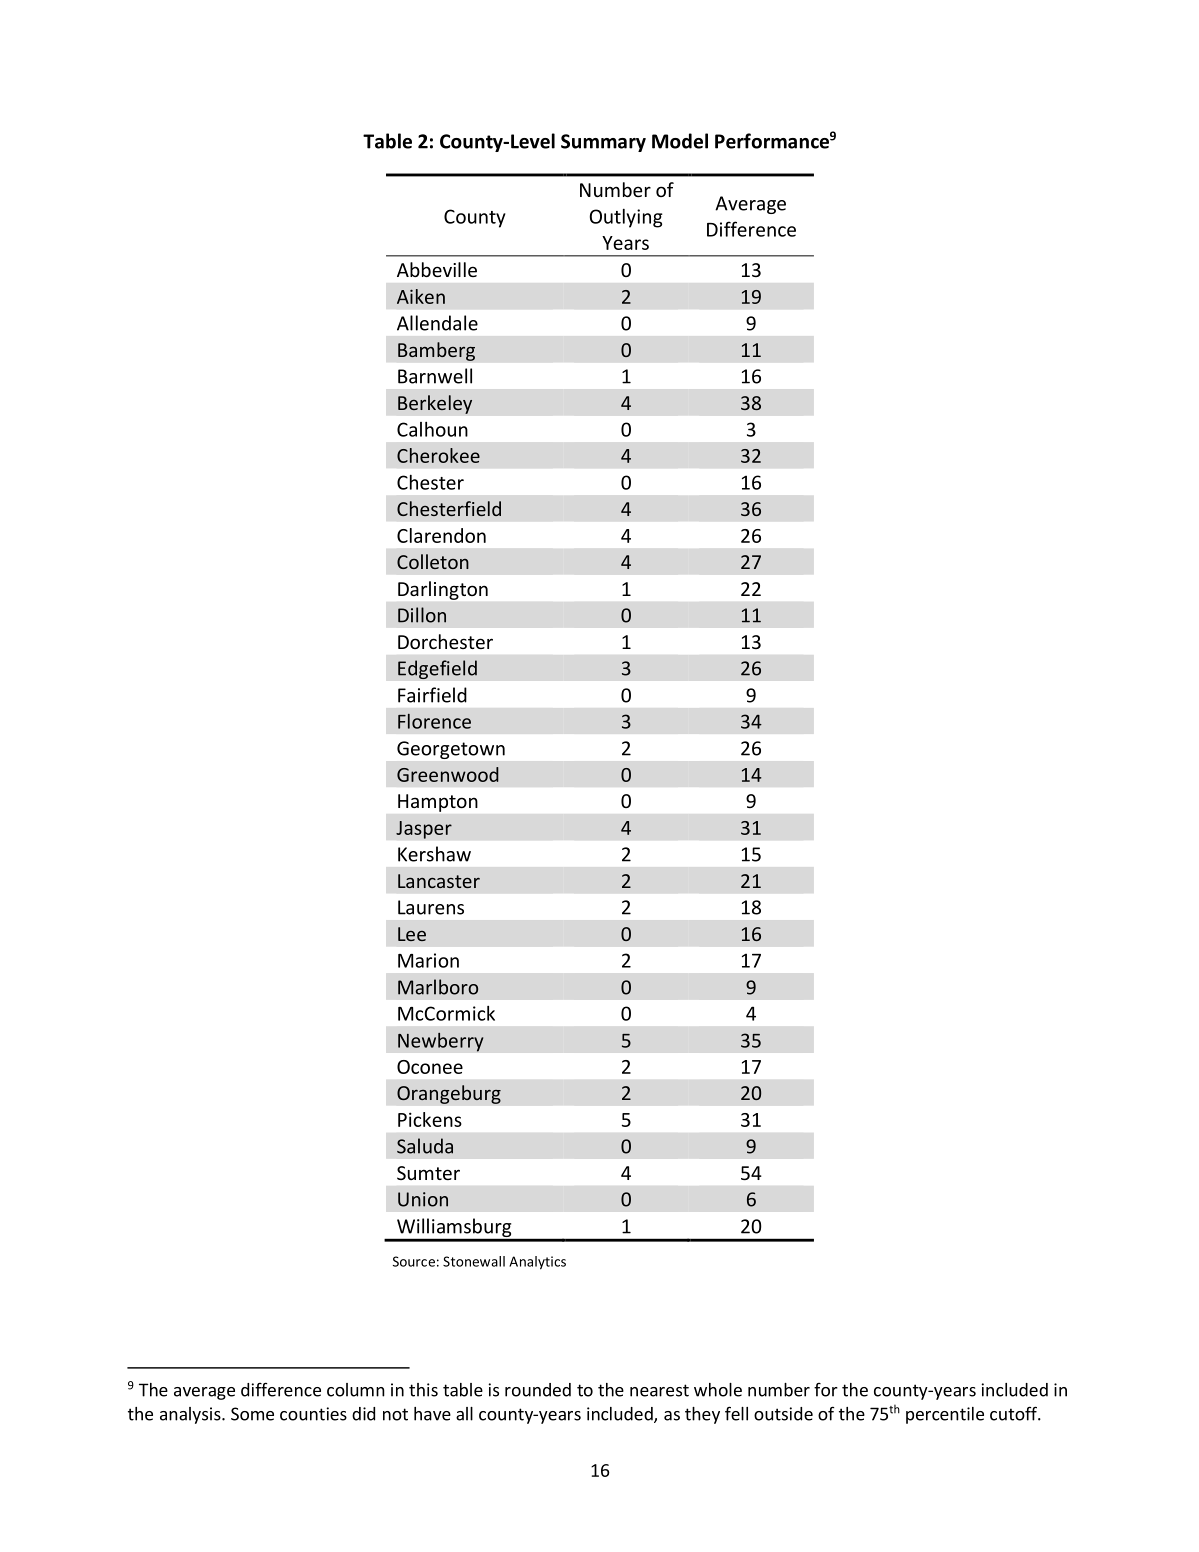 The image size is (1199, 1552). I want to click on Lee, so click(412, 934).
